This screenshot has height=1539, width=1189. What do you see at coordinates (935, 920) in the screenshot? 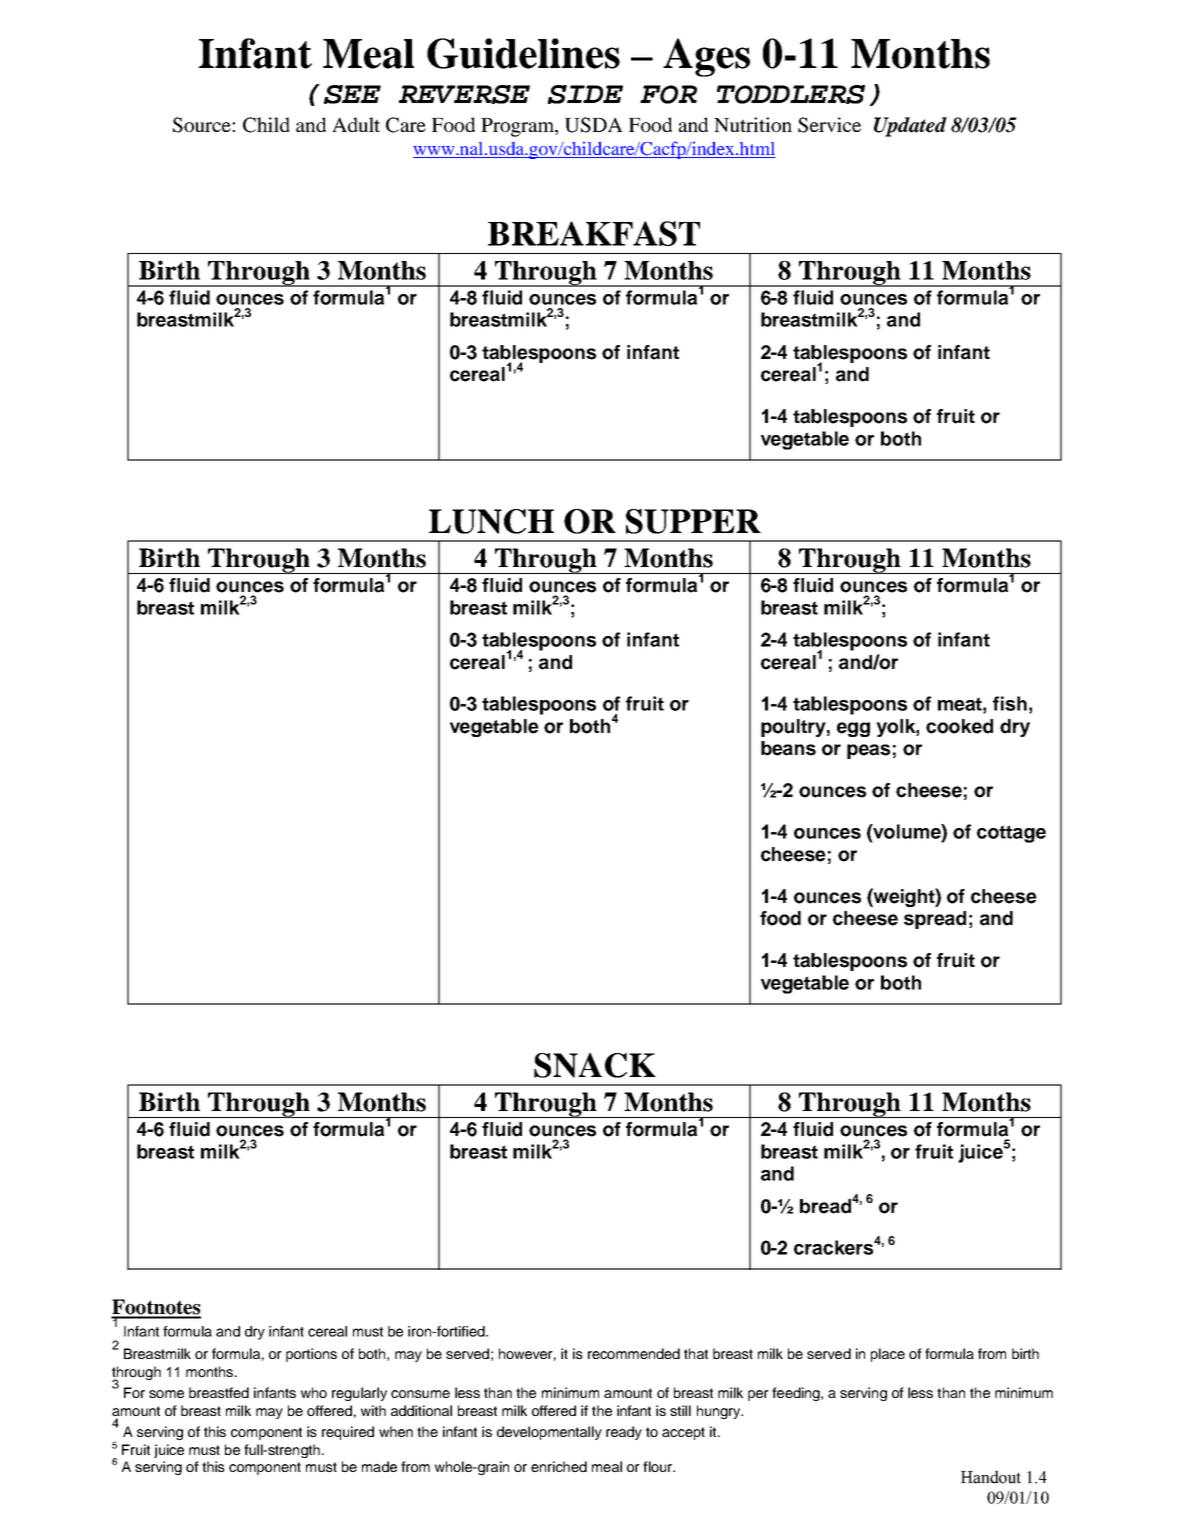
I see `spread` at bounding box center [935, 920].
